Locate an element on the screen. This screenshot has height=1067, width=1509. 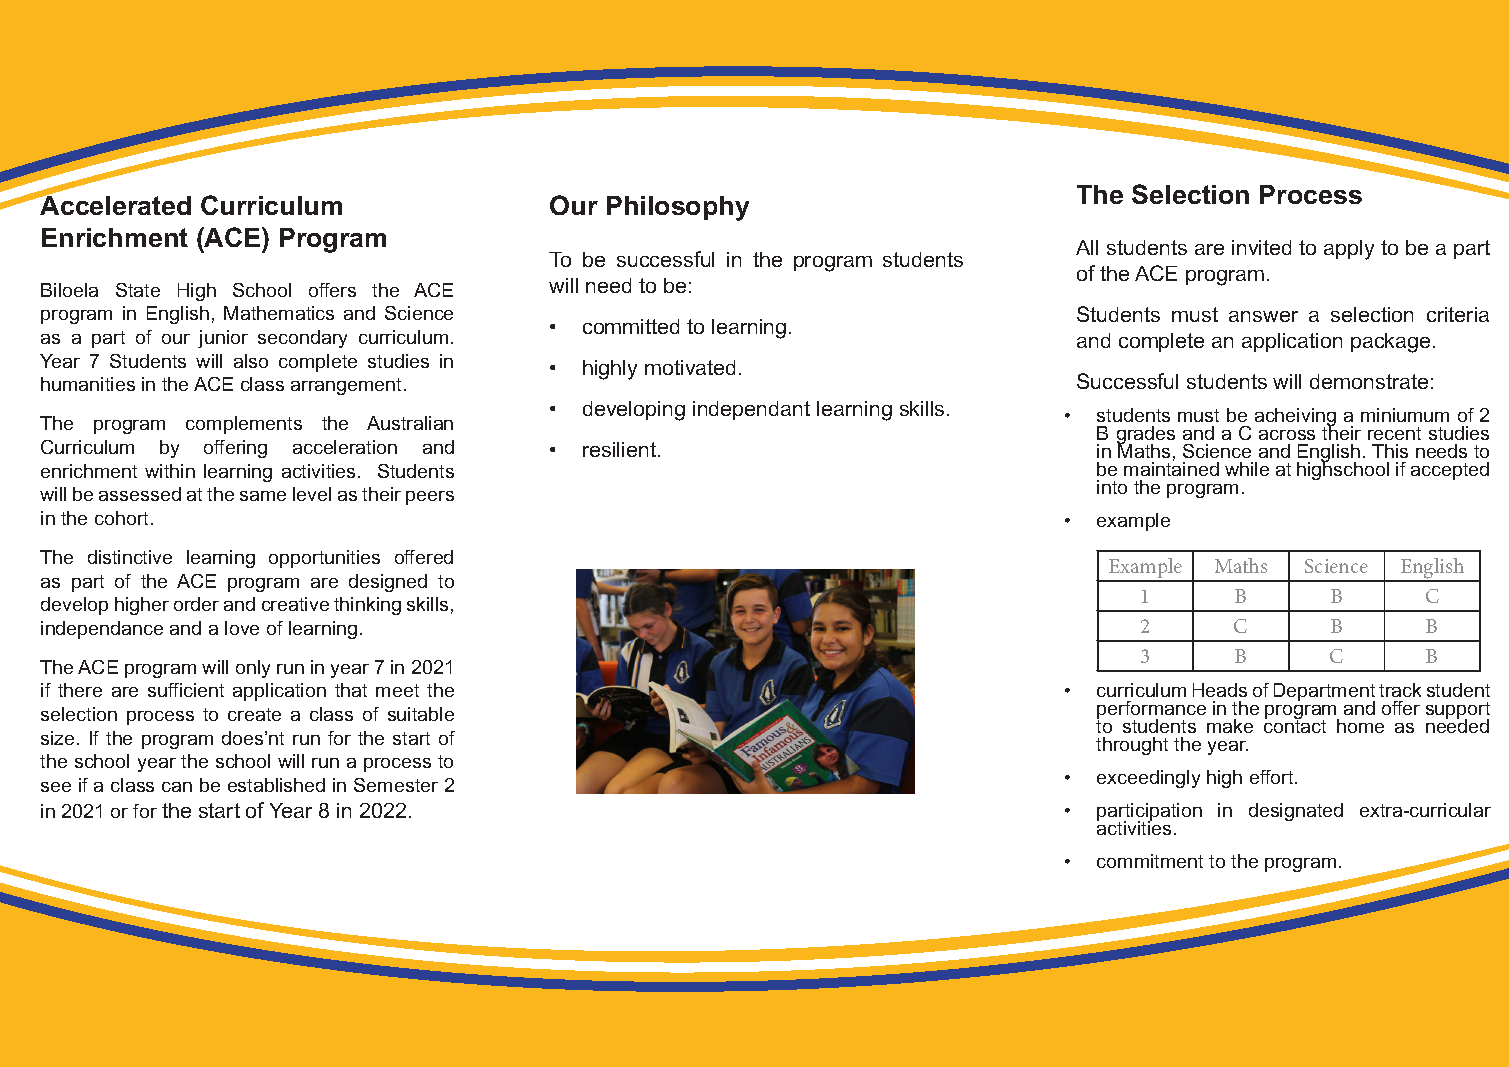
across is located at coordinates (1287, 435).
